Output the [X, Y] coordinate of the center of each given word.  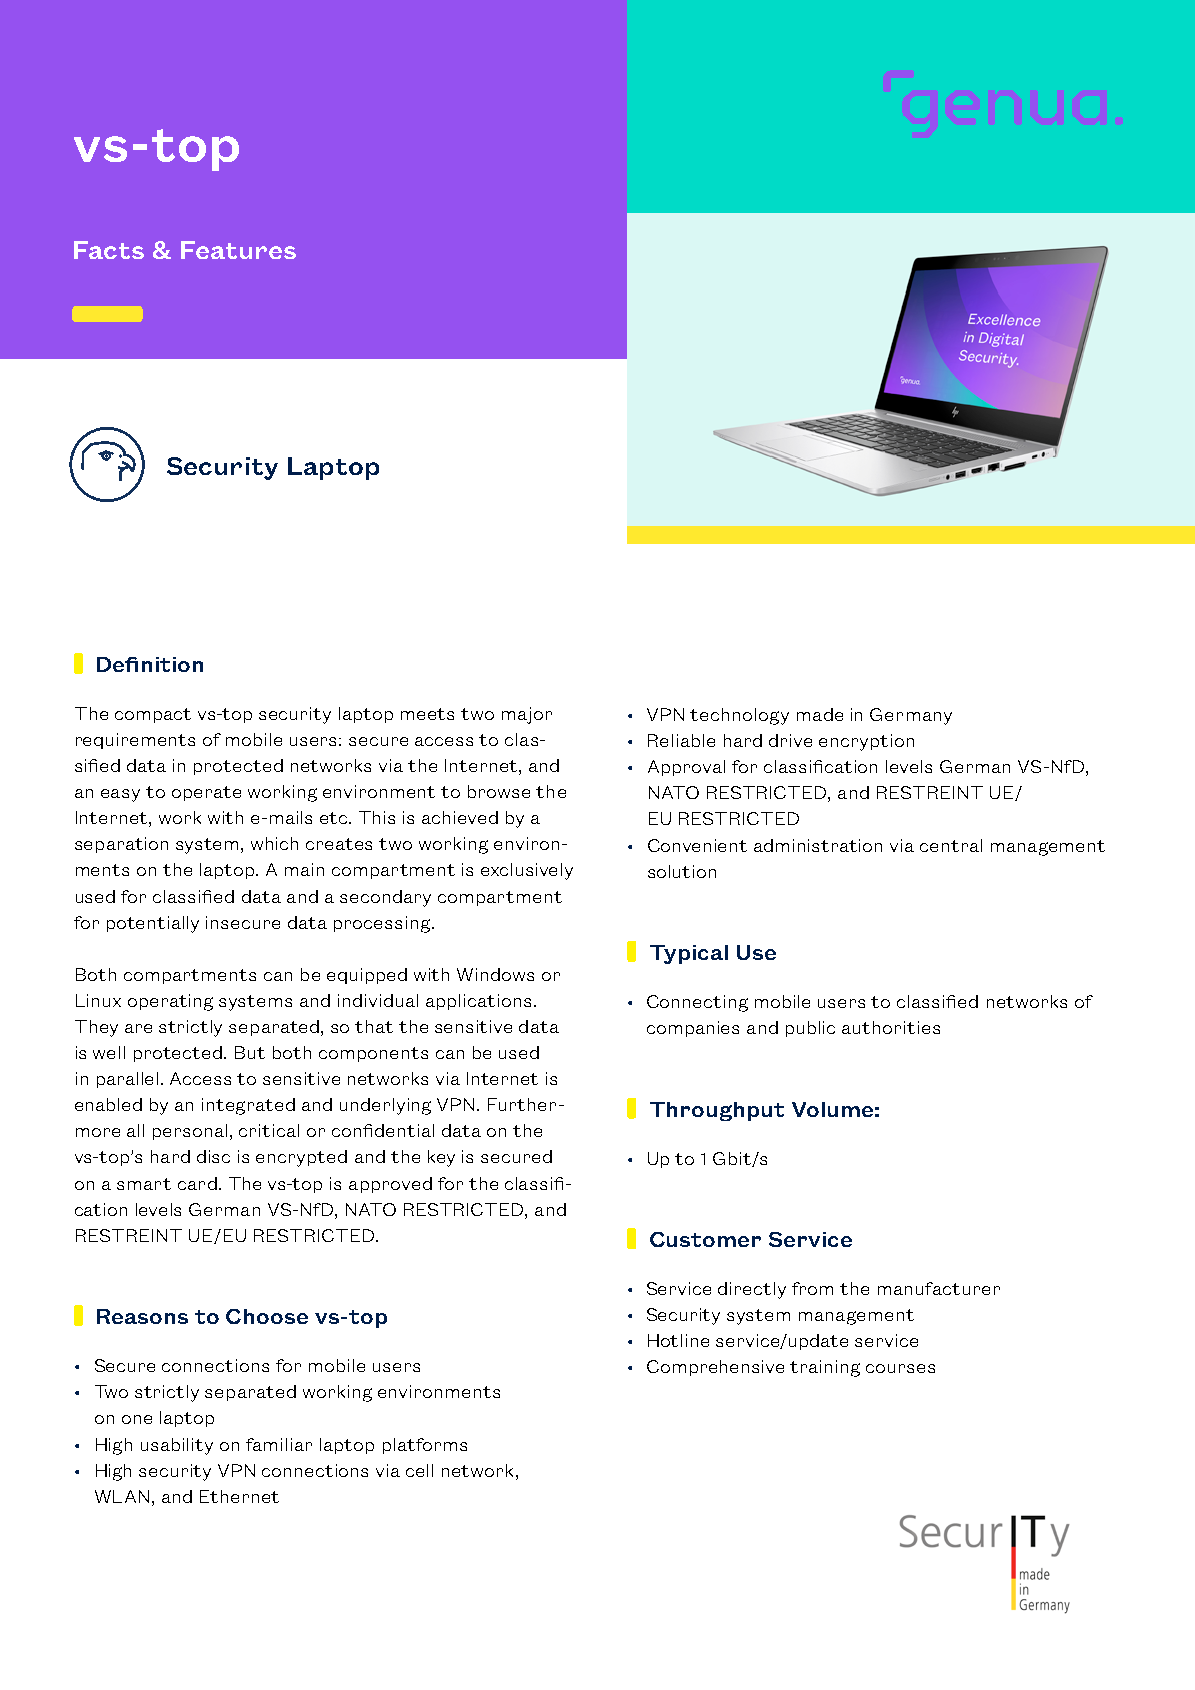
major [527, 715]
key [441, 1158]
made [820, 714]
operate [206, 793]
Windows [495, 974]
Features [238, 250]
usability [177, 1446]
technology [739, 716]
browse [499, 791]
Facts [109, 250]
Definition [150, 664]
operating [170, 1002]
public [810, 1029]
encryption [866, 742]
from [812, 1288]
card [197, 1183]
